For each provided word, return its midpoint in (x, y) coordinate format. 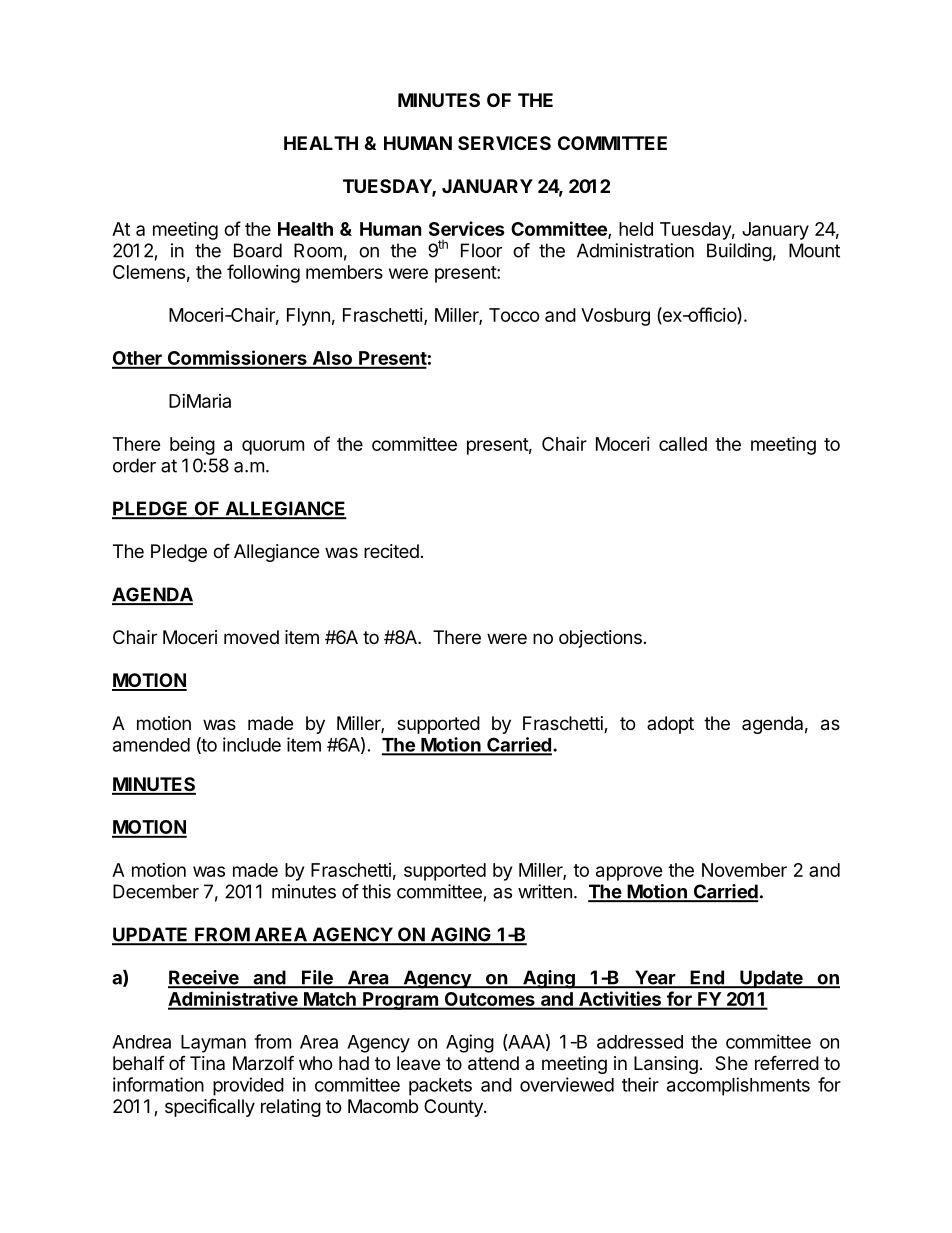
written (545, 891)
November (744, 870)
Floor (481, 250)
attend (493, 1063)
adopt (670, 725)
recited (391, 551)
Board (258, 250)
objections (600, 639)
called (683, 444)
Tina (207, 1063)
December (156, 891)
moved (251, 637)
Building (739, 252)
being (192, 446)
